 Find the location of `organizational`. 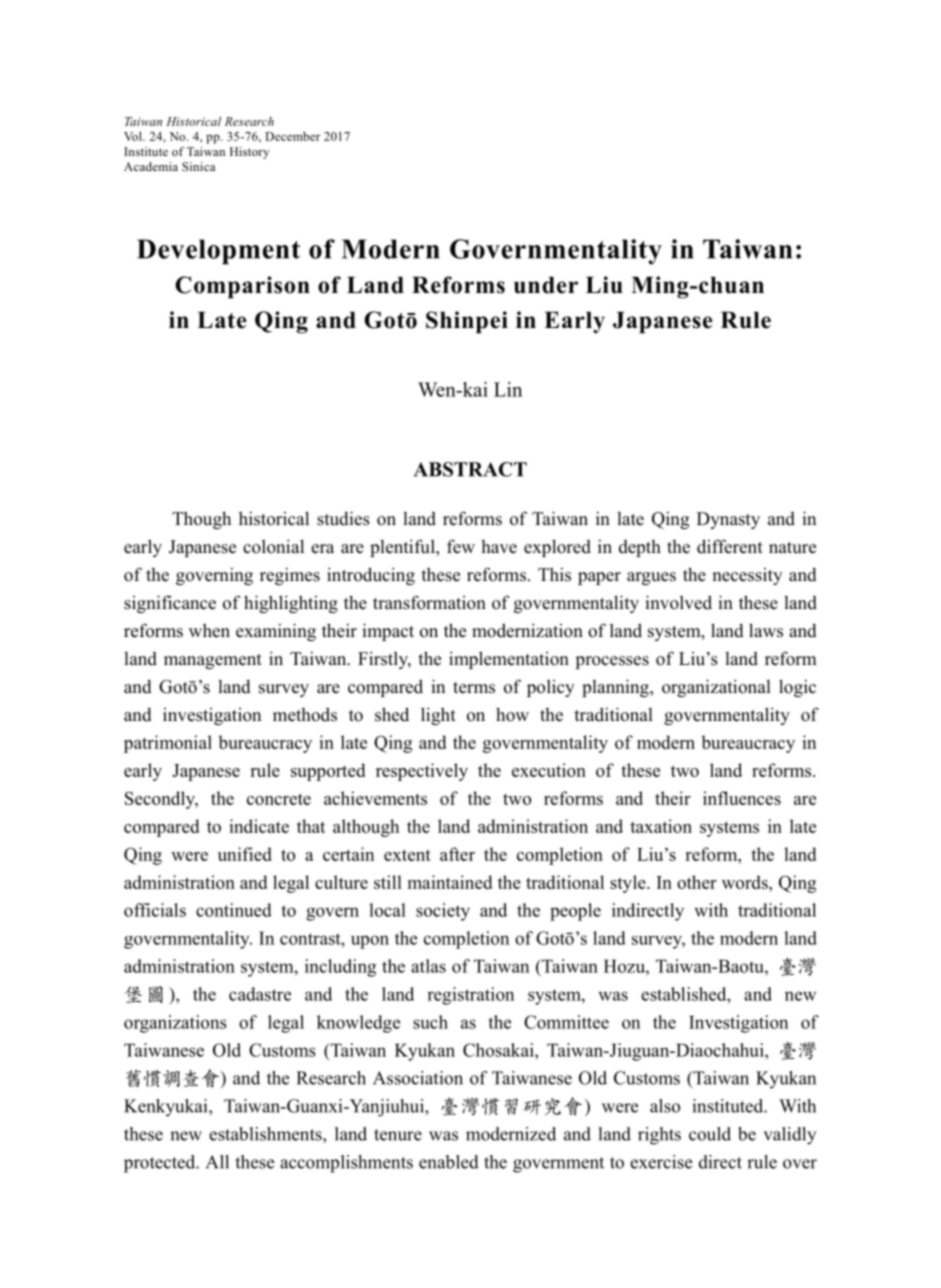

organizational is located at coordinates (716, 688).
